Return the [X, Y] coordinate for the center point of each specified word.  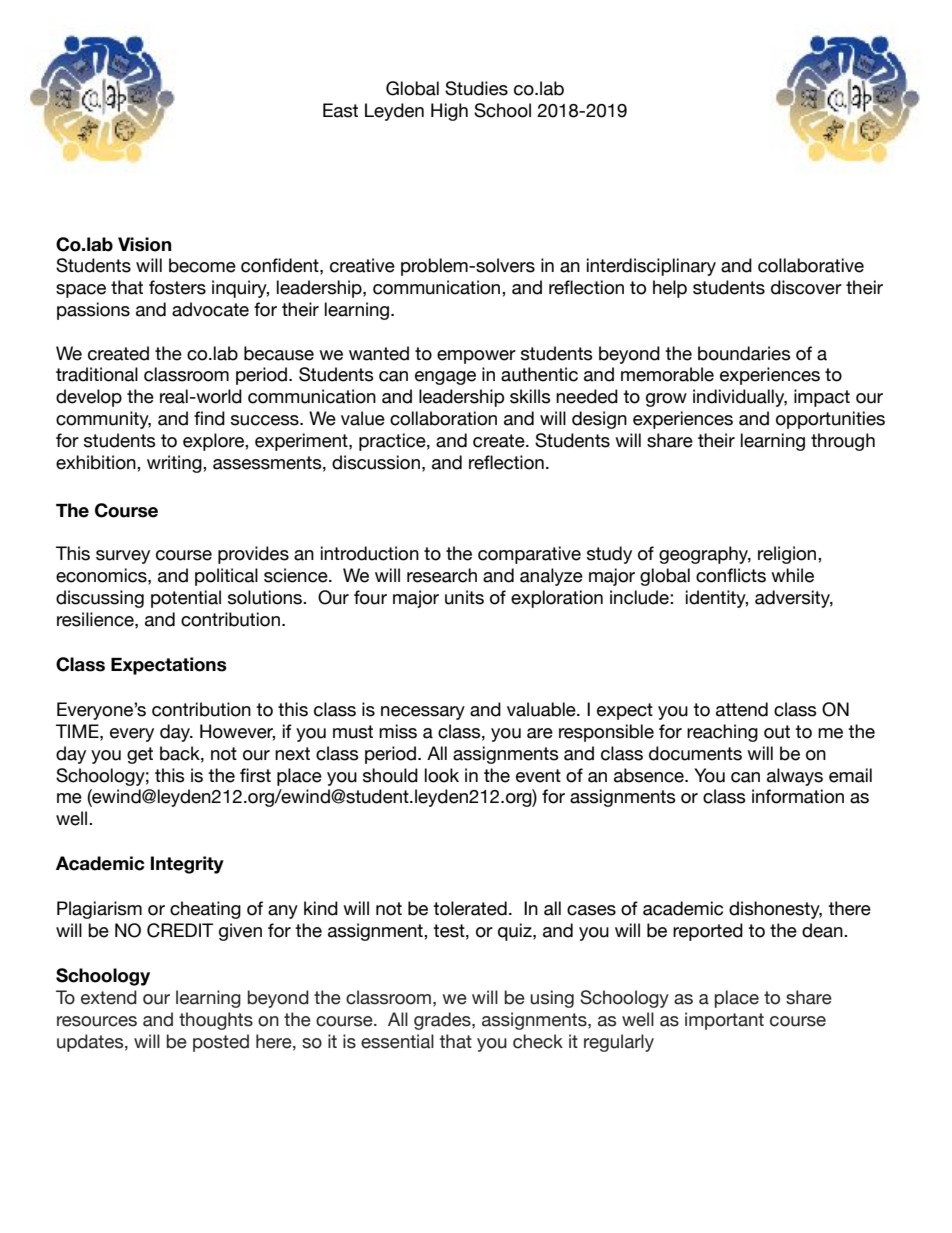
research [442, 575]
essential [397, 1041]
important [724, 1021]
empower [476, 357]
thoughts [216, 1021]
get [140, 755]
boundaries [744, 353]
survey [123, 557]
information [798, 796]
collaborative [811, 265]
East [340, 110]
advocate [210, 309]
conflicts [731, 575]
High [449, 112]
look [442, 775]
